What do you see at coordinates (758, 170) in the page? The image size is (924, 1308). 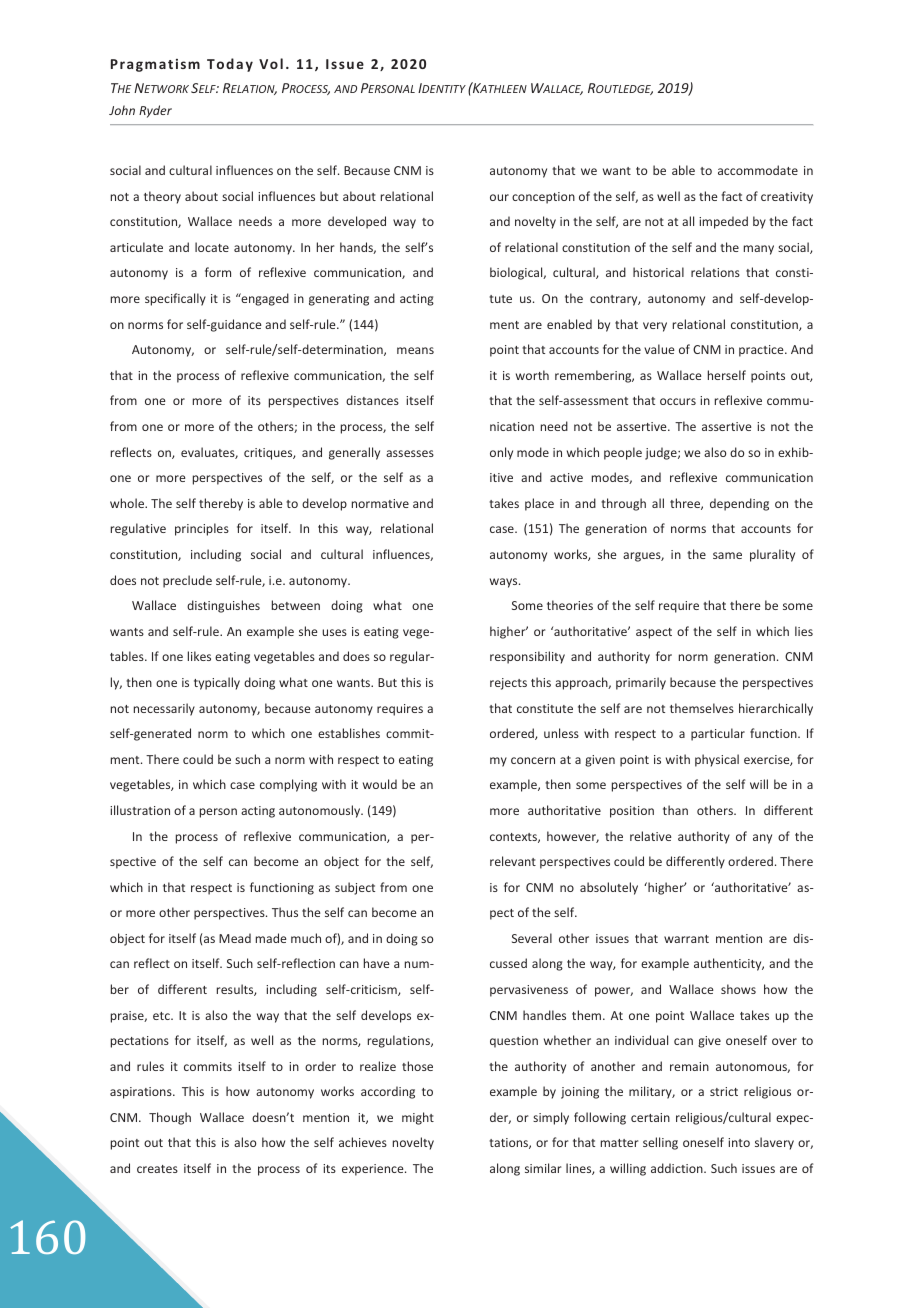 I see `accommodate` at bounding box center [758, 170].
